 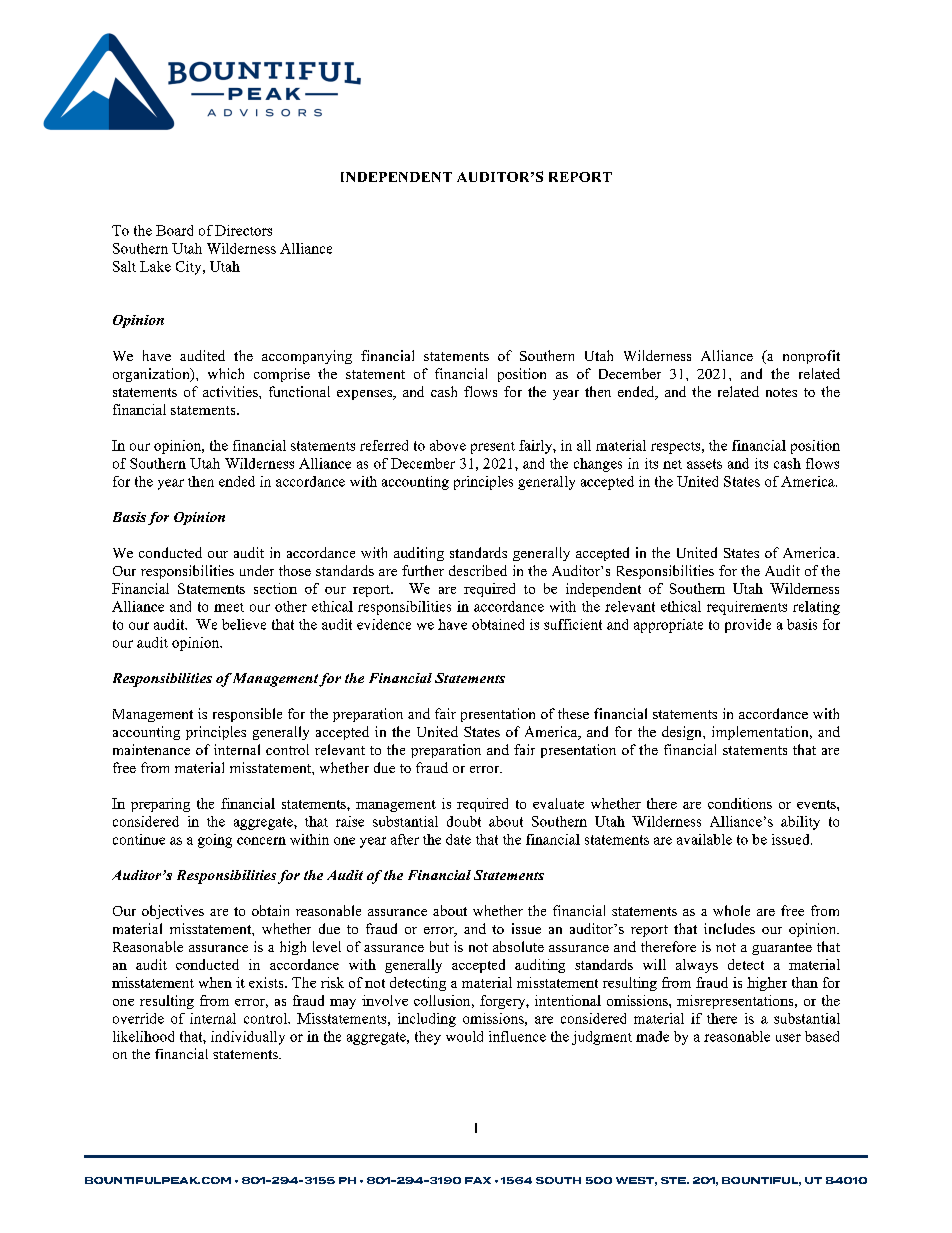 What do you see at coordinates (573, 713) in the document?
I see `these` at bounding box center [573, 713].
